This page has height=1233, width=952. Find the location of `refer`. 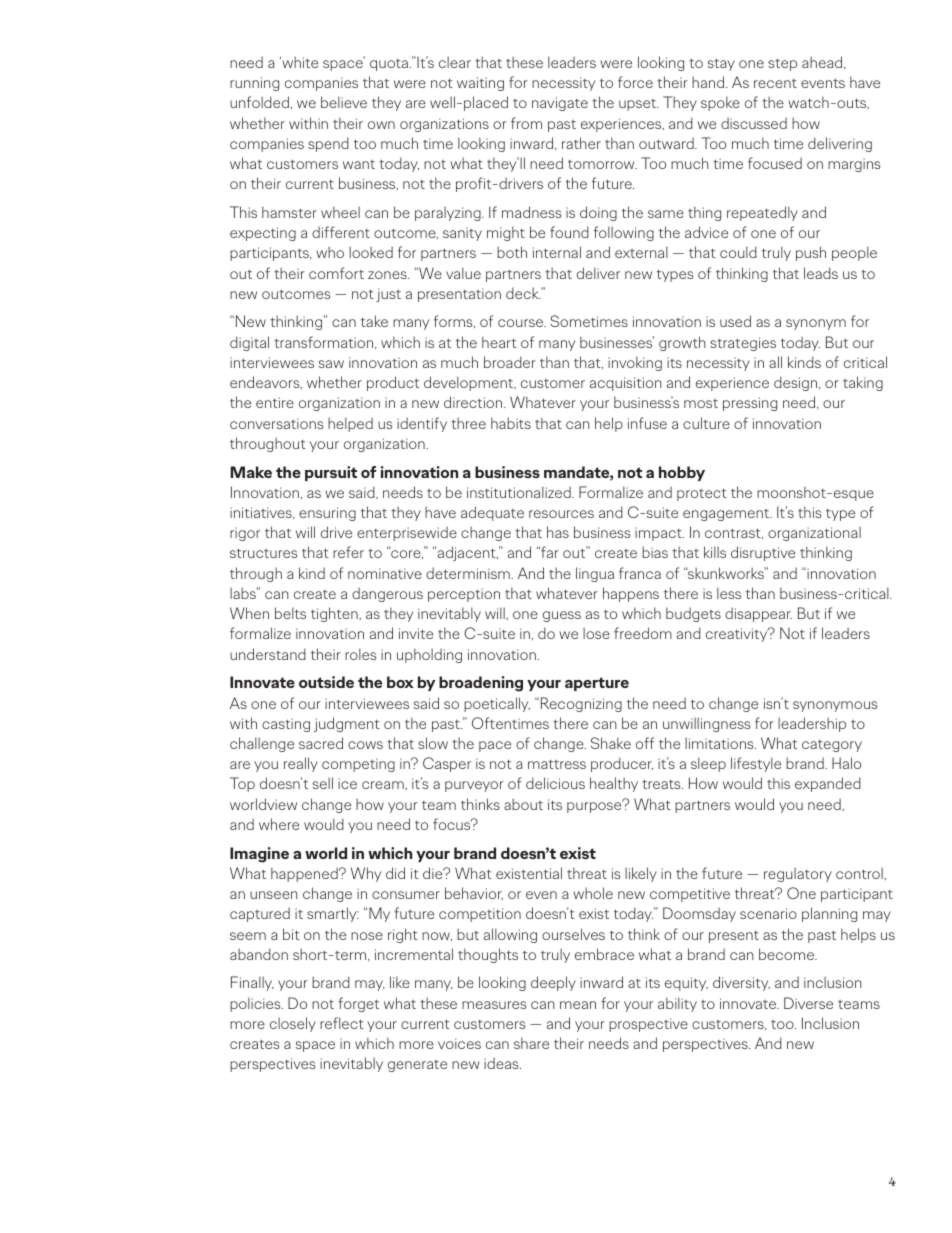

refer is located at coordinates (348, 552).
